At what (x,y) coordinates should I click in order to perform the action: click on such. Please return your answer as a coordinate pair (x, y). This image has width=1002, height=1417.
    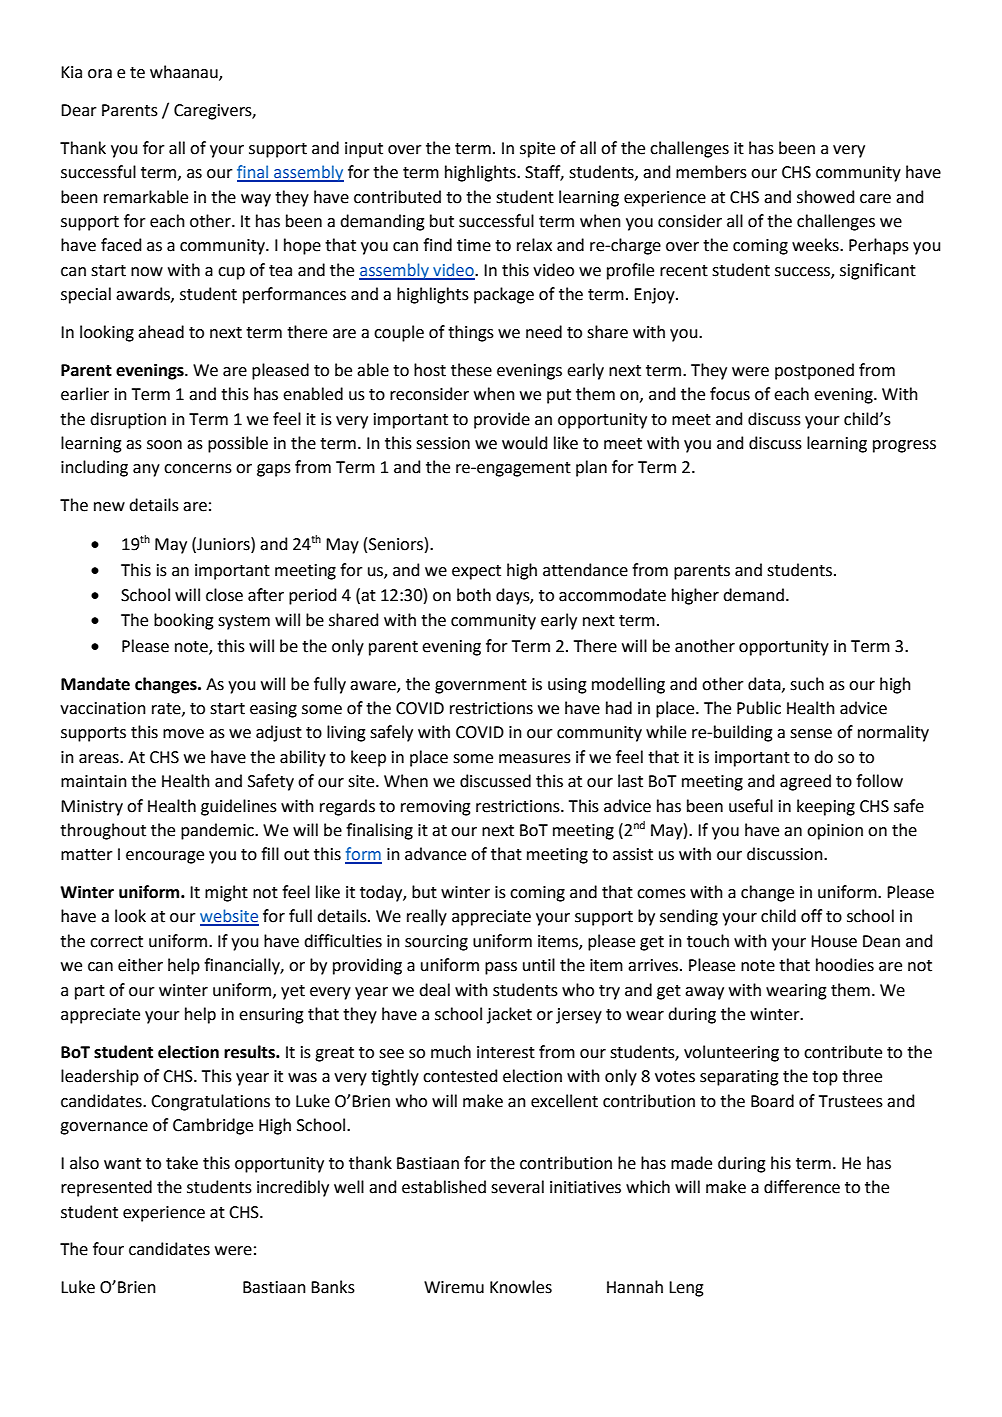
    Looking at the image, I should click on (807, 684).
